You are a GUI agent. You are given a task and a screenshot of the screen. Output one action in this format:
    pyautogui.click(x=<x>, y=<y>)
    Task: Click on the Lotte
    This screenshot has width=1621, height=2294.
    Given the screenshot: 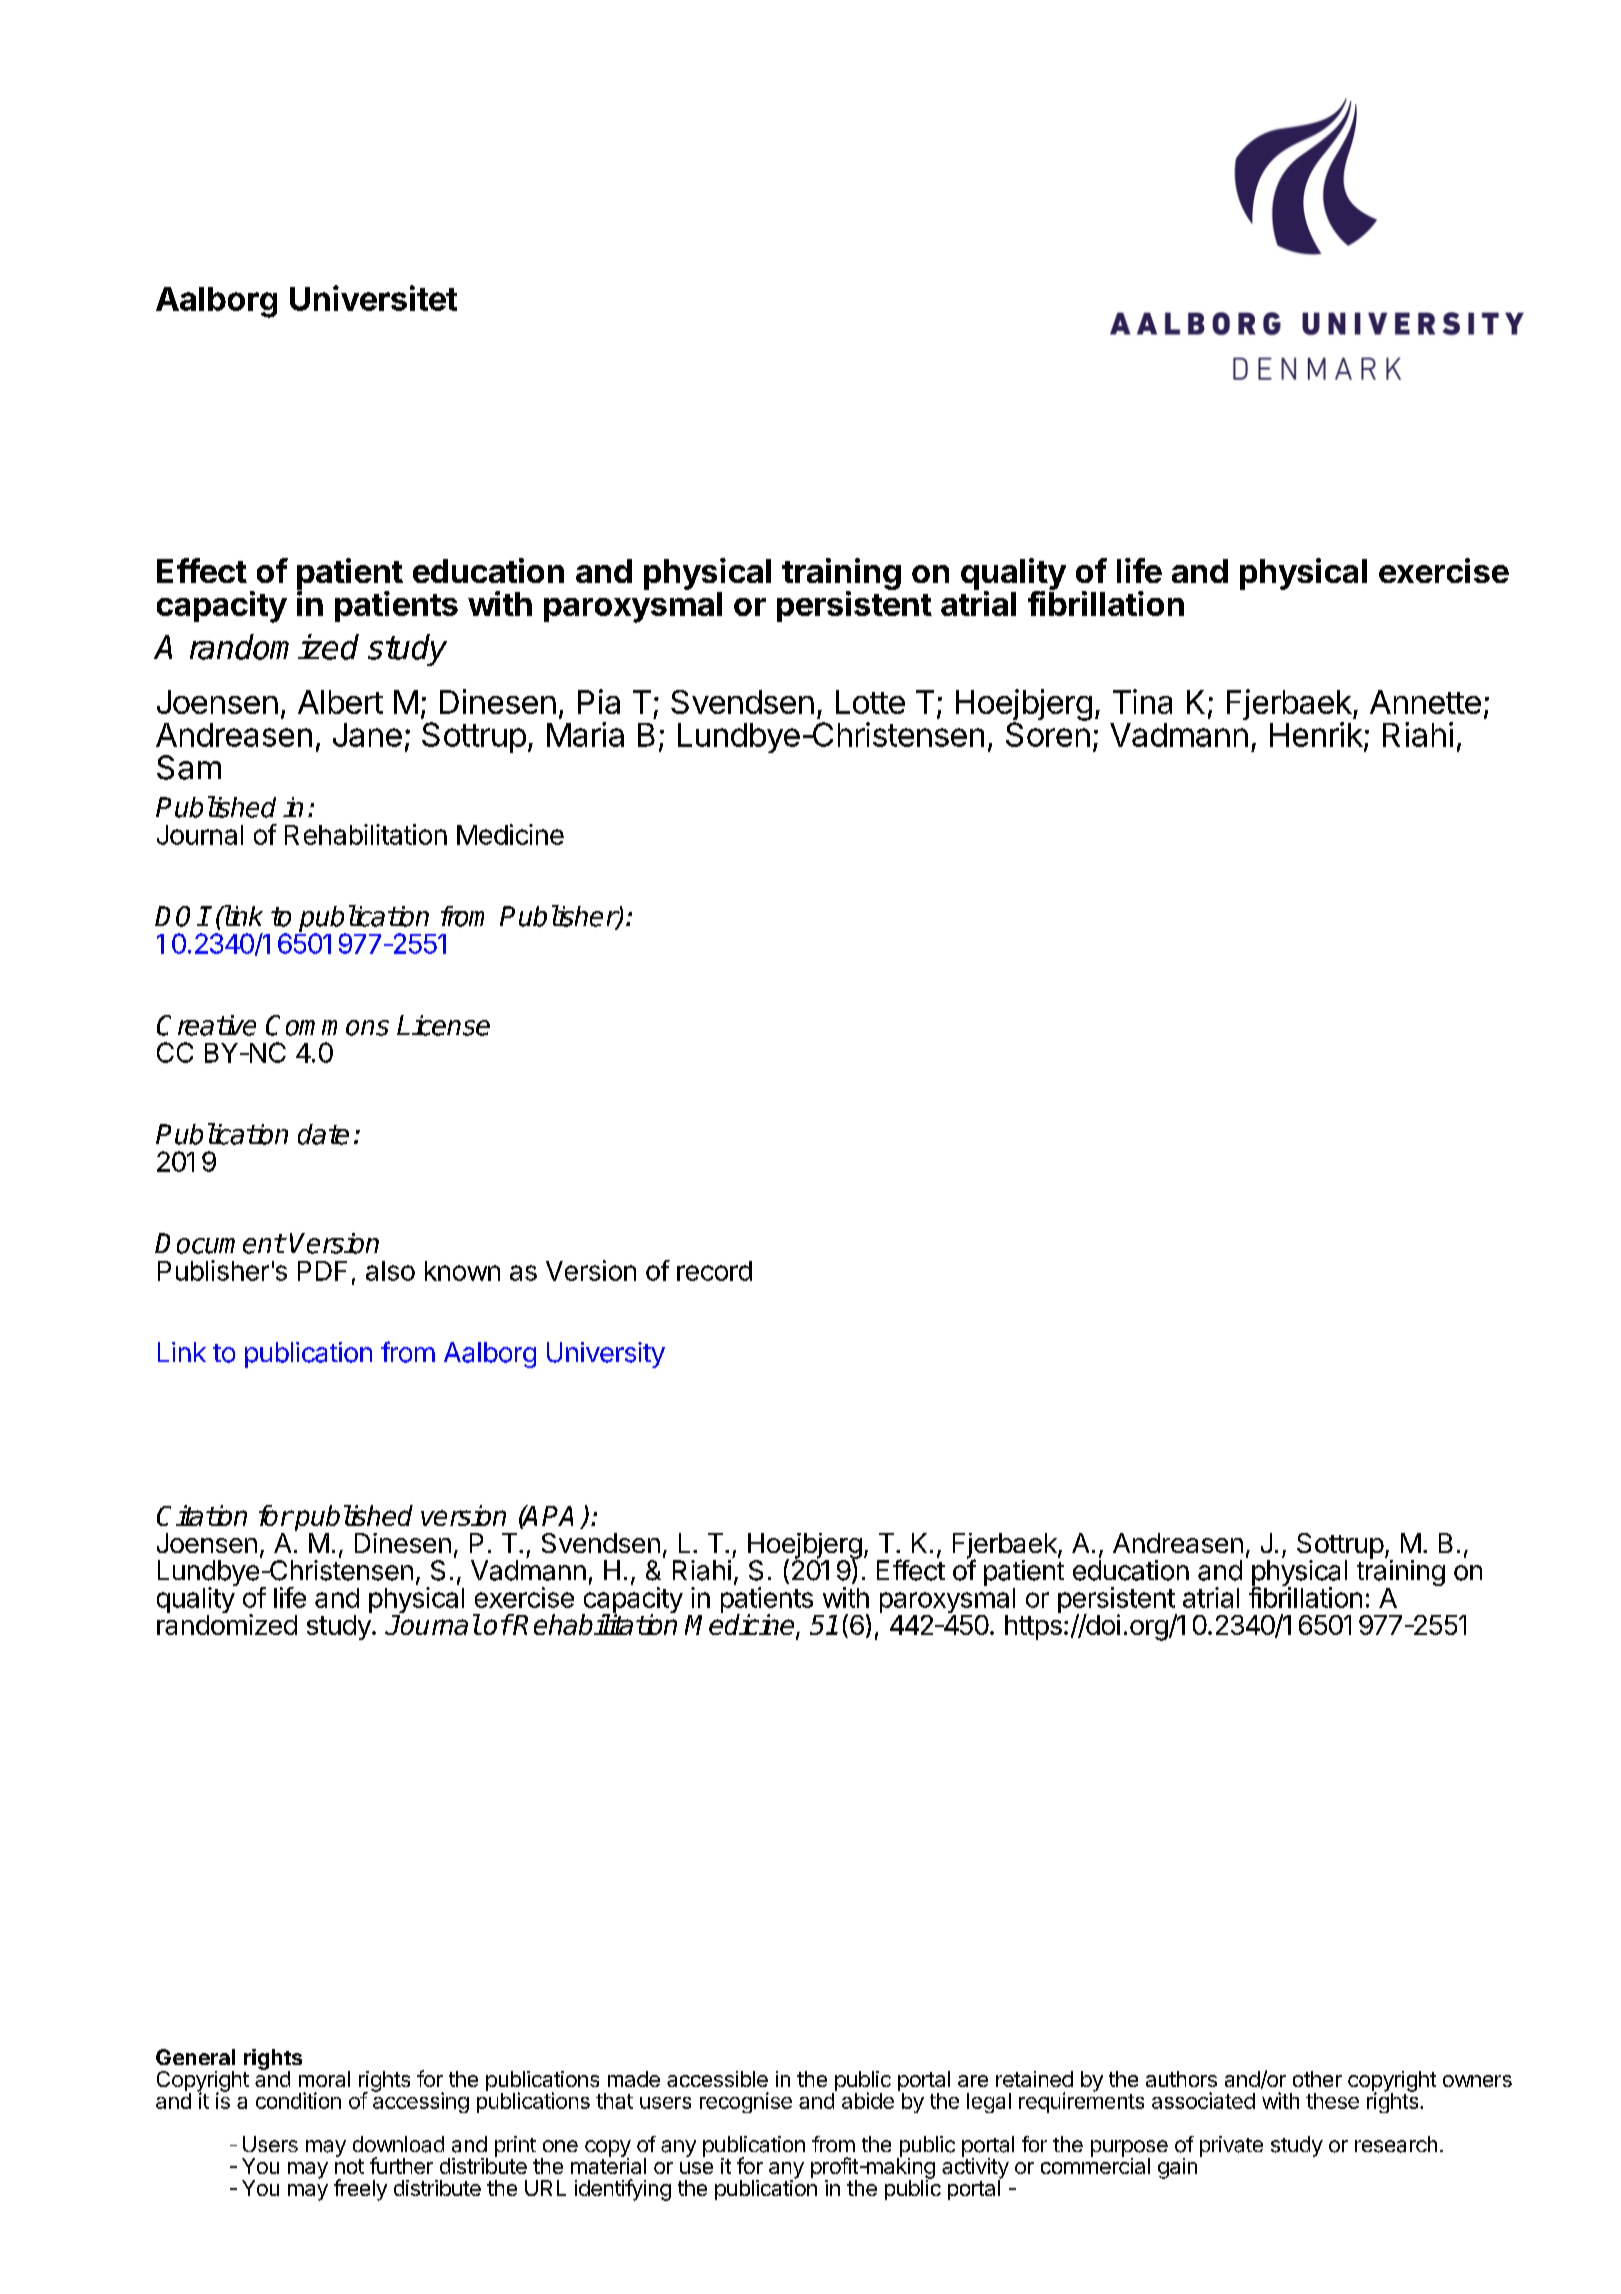 What is the action you would take?
    pyautogui.click(x=870, y=702)
